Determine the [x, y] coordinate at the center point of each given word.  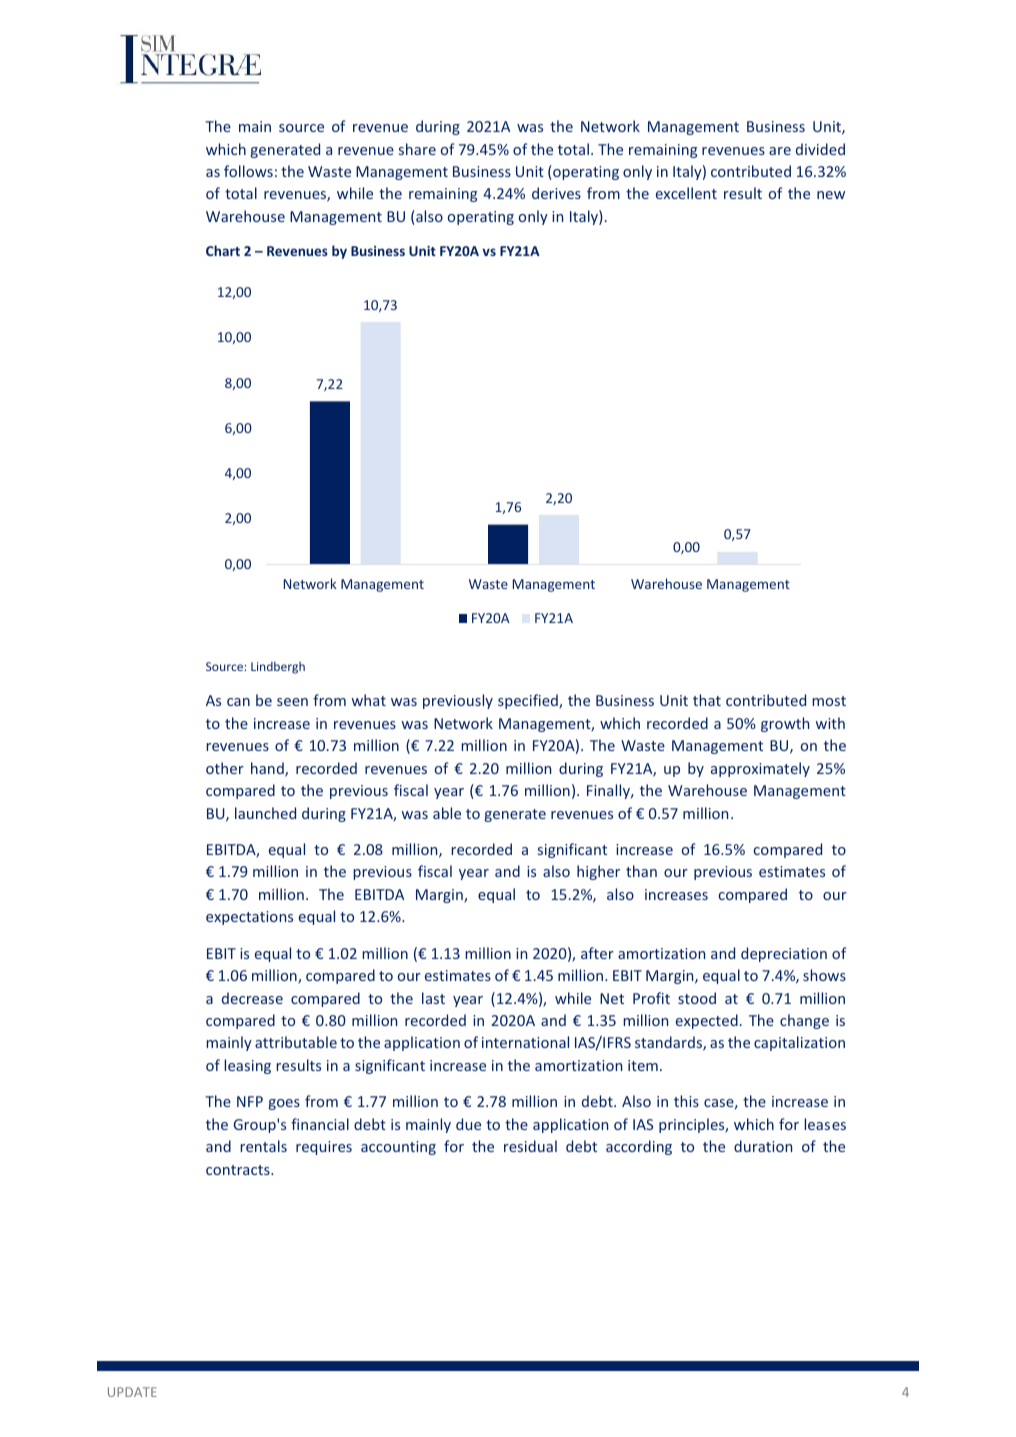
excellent [686, 193]
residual [530, 1146]
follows [248, 171]
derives [556, 193]
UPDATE [132, 1392]
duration [763, 1146]
